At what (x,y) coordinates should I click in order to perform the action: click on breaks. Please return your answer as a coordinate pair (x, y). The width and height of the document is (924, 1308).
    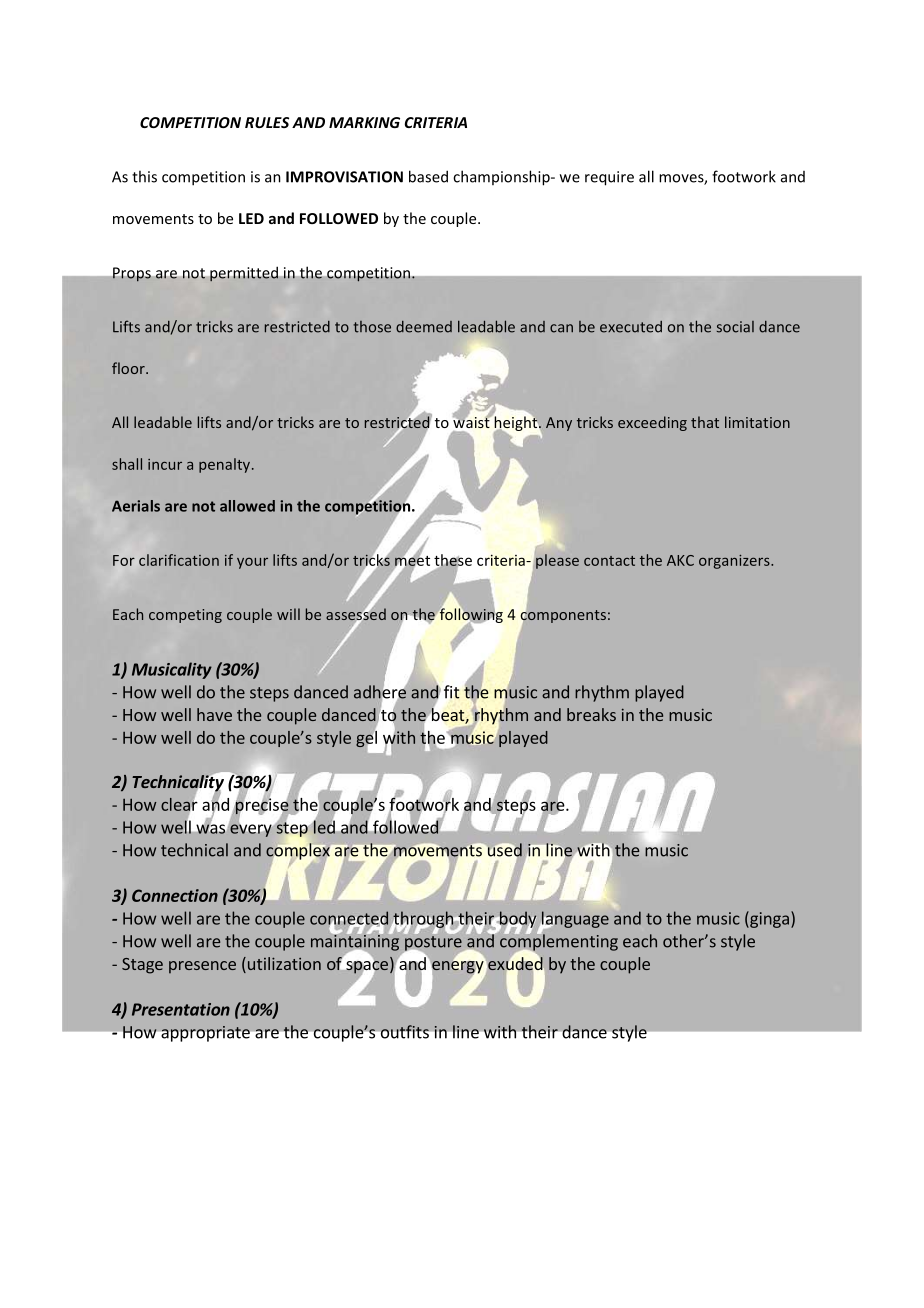
    Looking at the image, I should click on (591, 714).
